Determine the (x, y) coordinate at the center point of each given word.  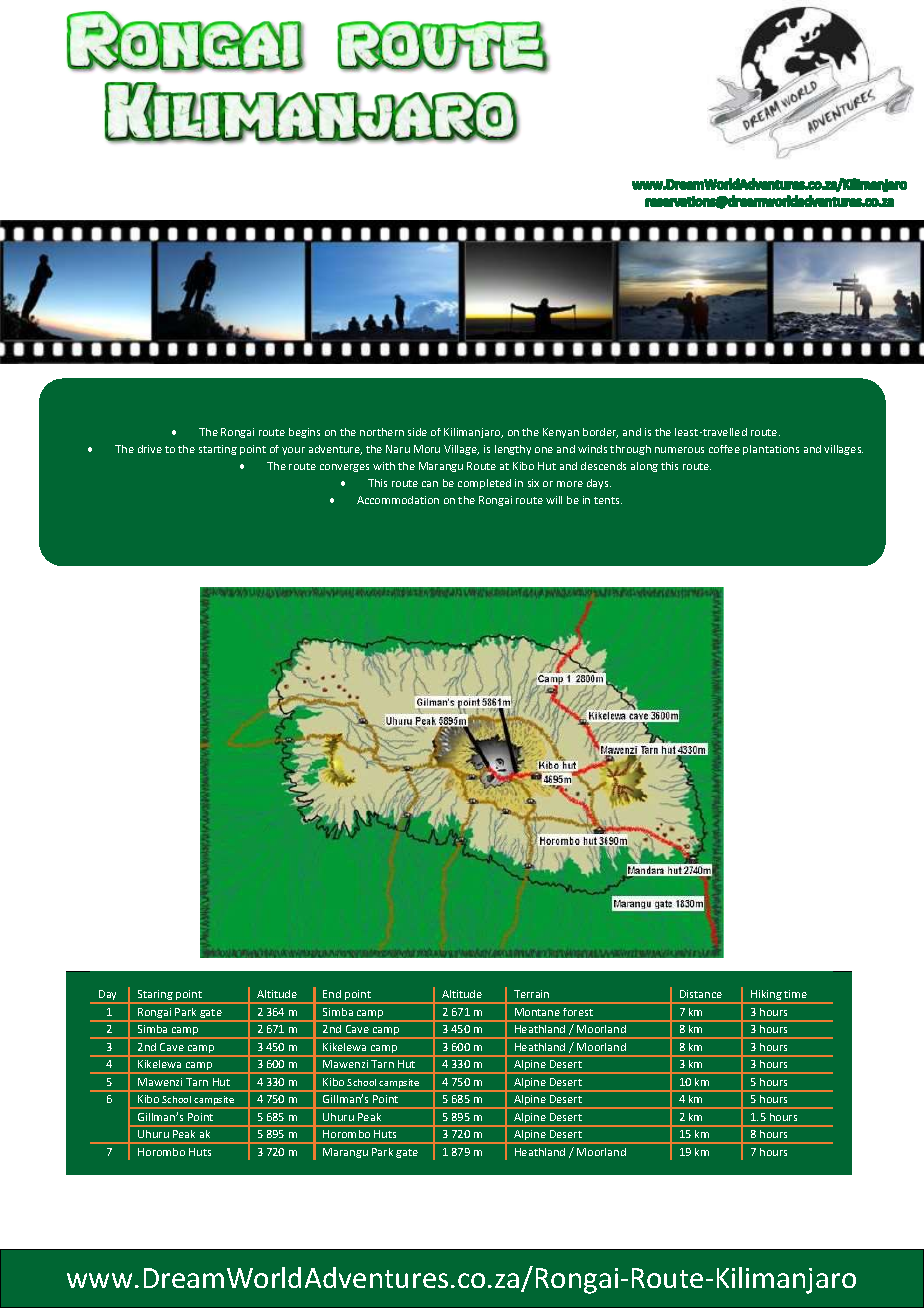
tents (608, 500)
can (430, 484)
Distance (701, 994)
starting (218, 450)
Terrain (531, 994)
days (599, 484)
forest (578, 1012)
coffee (724, 449)
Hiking (766, 996)
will (554, 500)
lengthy (513, 450)
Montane (537, 1012)
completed (484, 484)
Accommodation (398, 500)
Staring (155, 996)
